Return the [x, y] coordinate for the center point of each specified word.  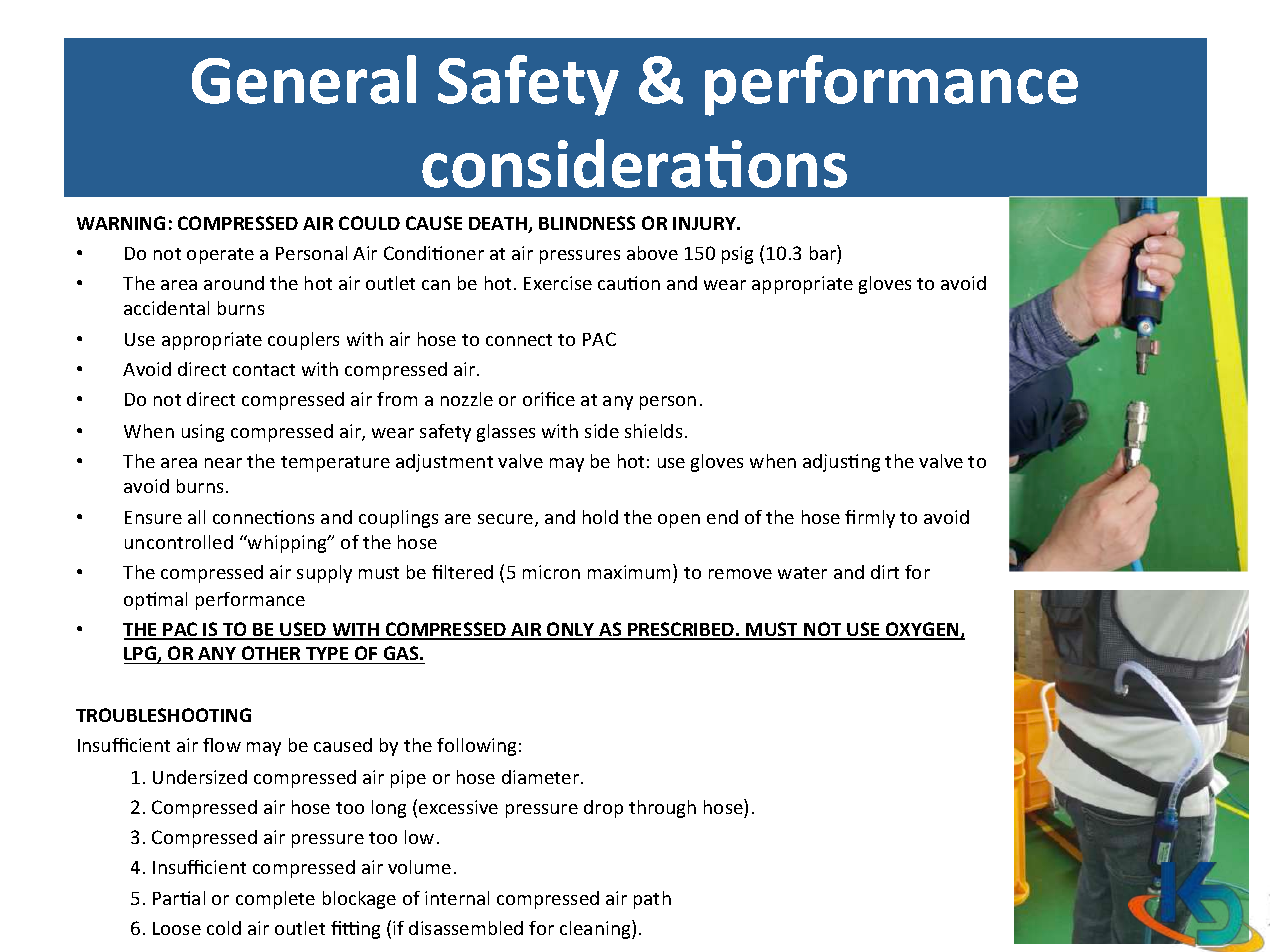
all [196, 517]
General [304, 79]
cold [224, 928]
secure [505, 519]
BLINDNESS [587, 223]
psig [737, 255]
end [722, 517]
